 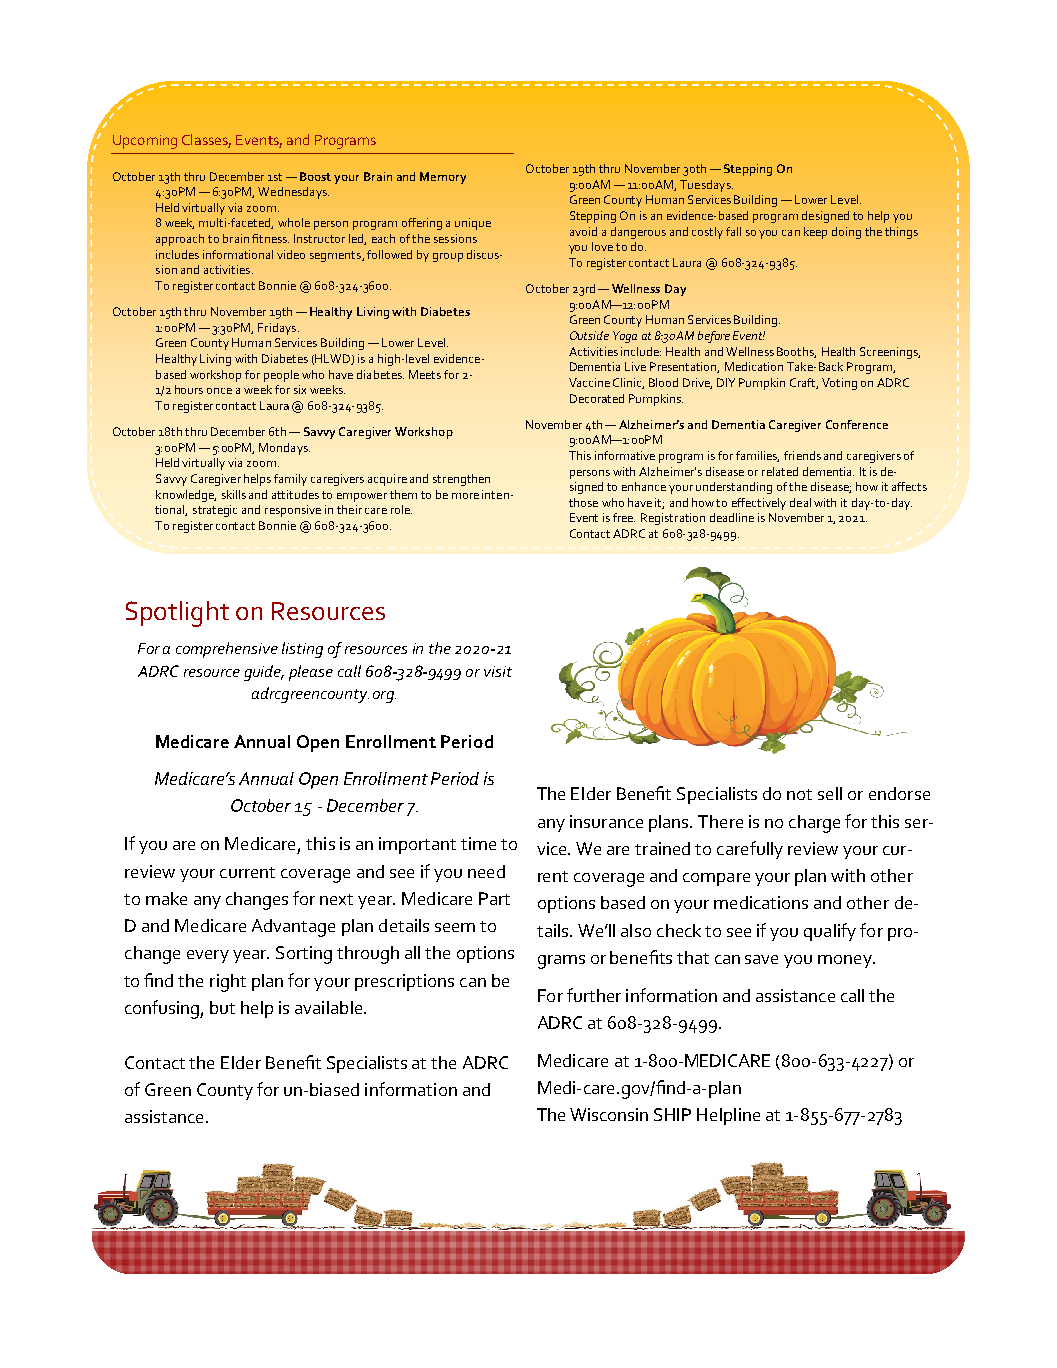 I want to click on make, so click(x=166, y=898).
